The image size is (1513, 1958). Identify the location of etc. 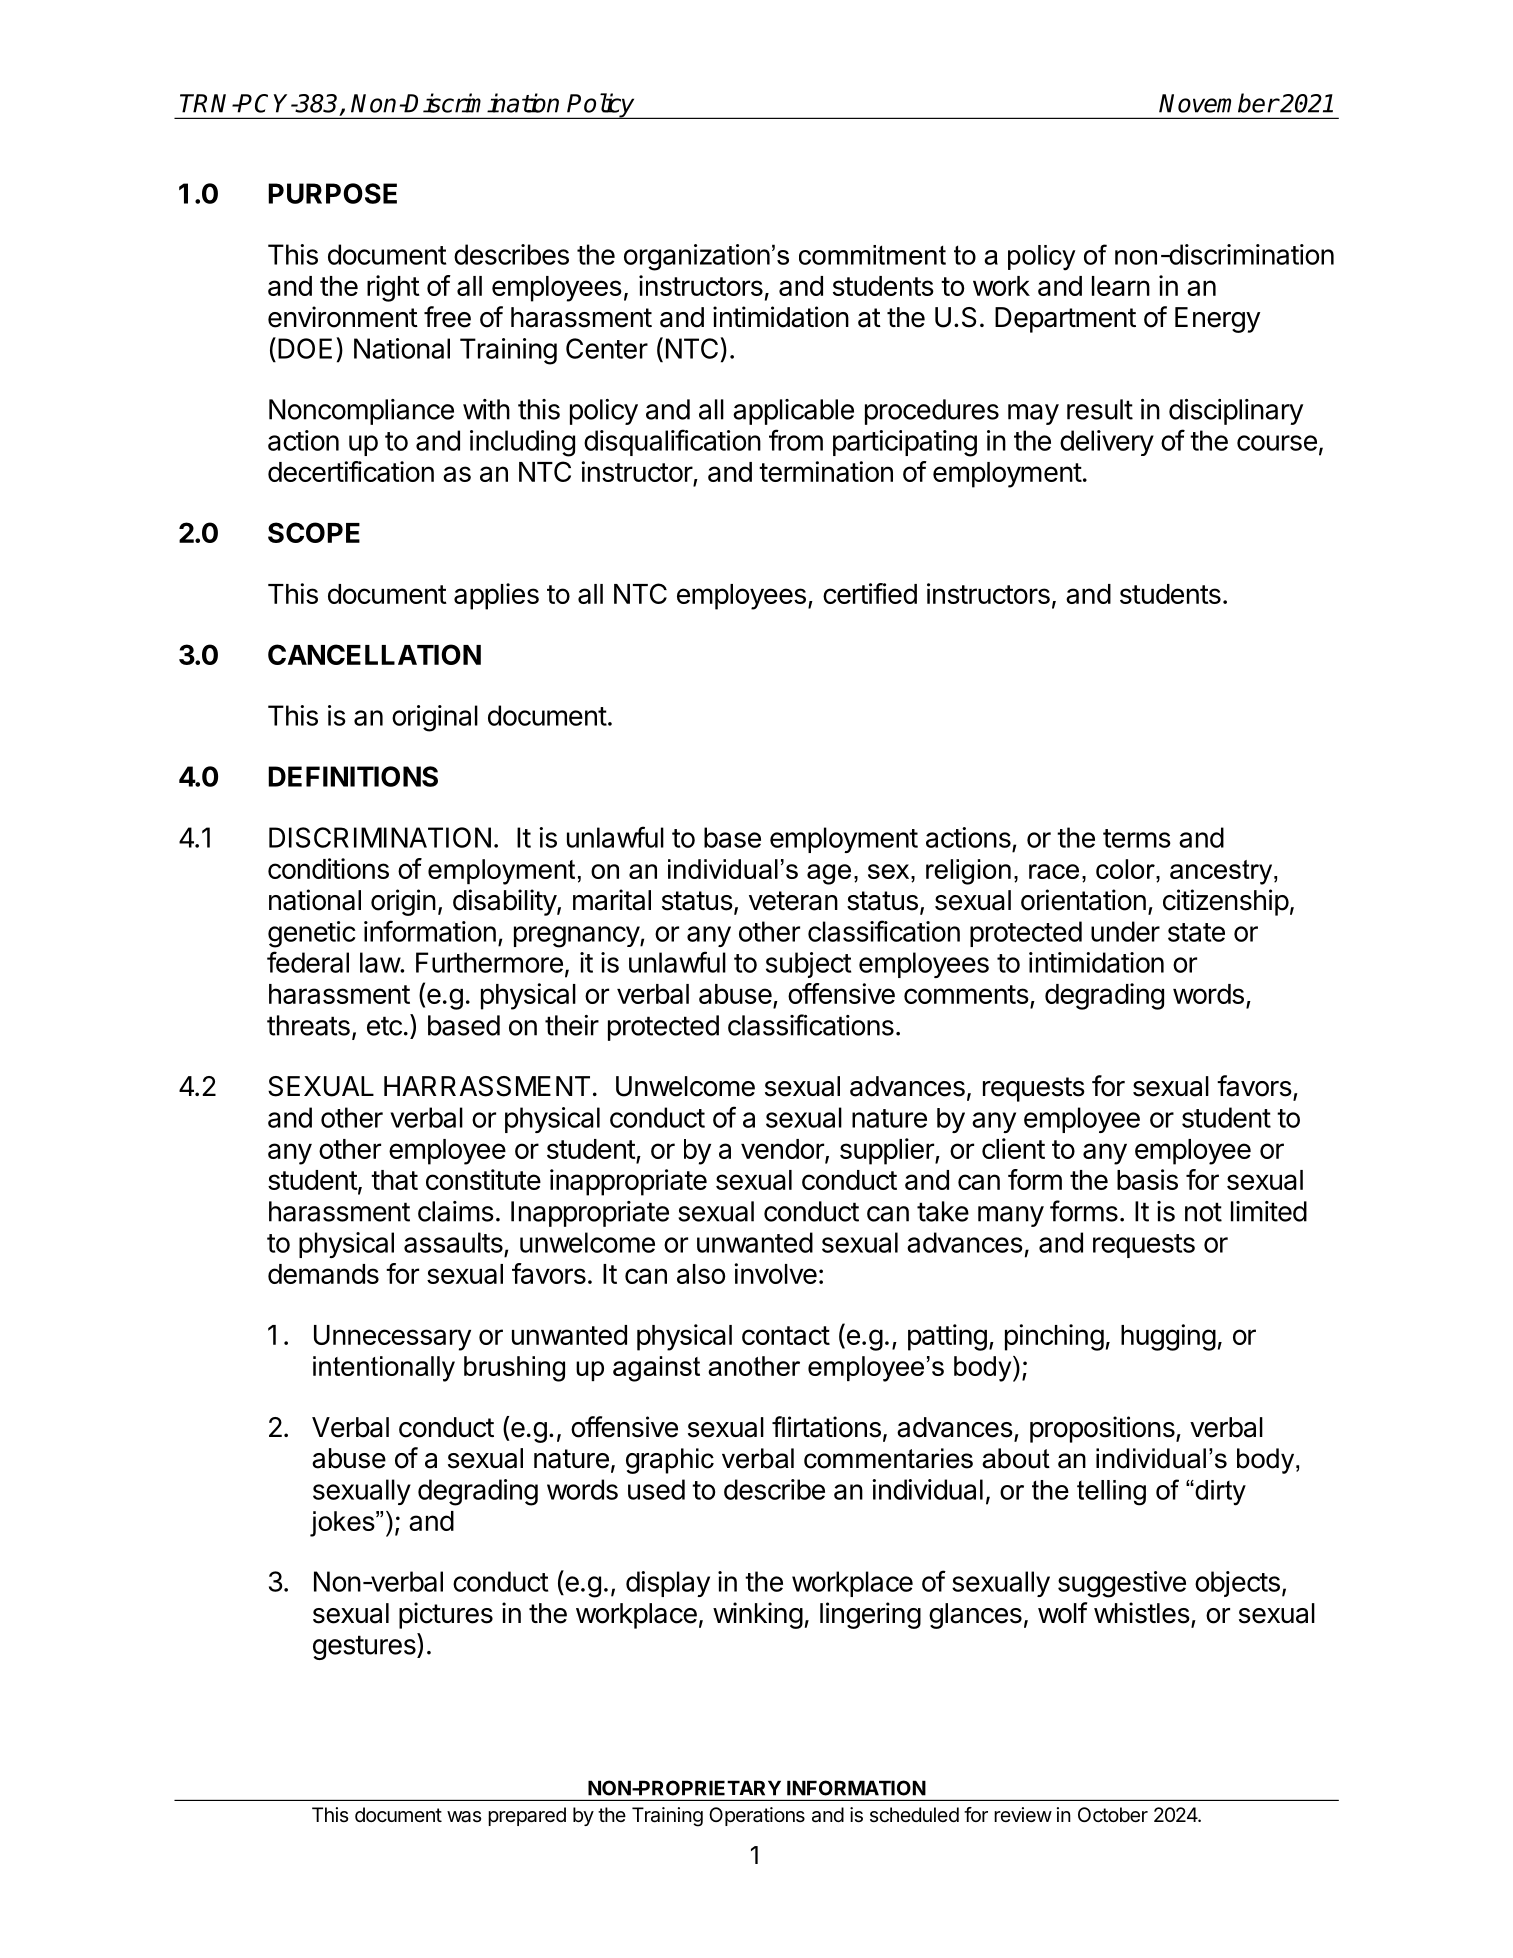
(384, 1026).
